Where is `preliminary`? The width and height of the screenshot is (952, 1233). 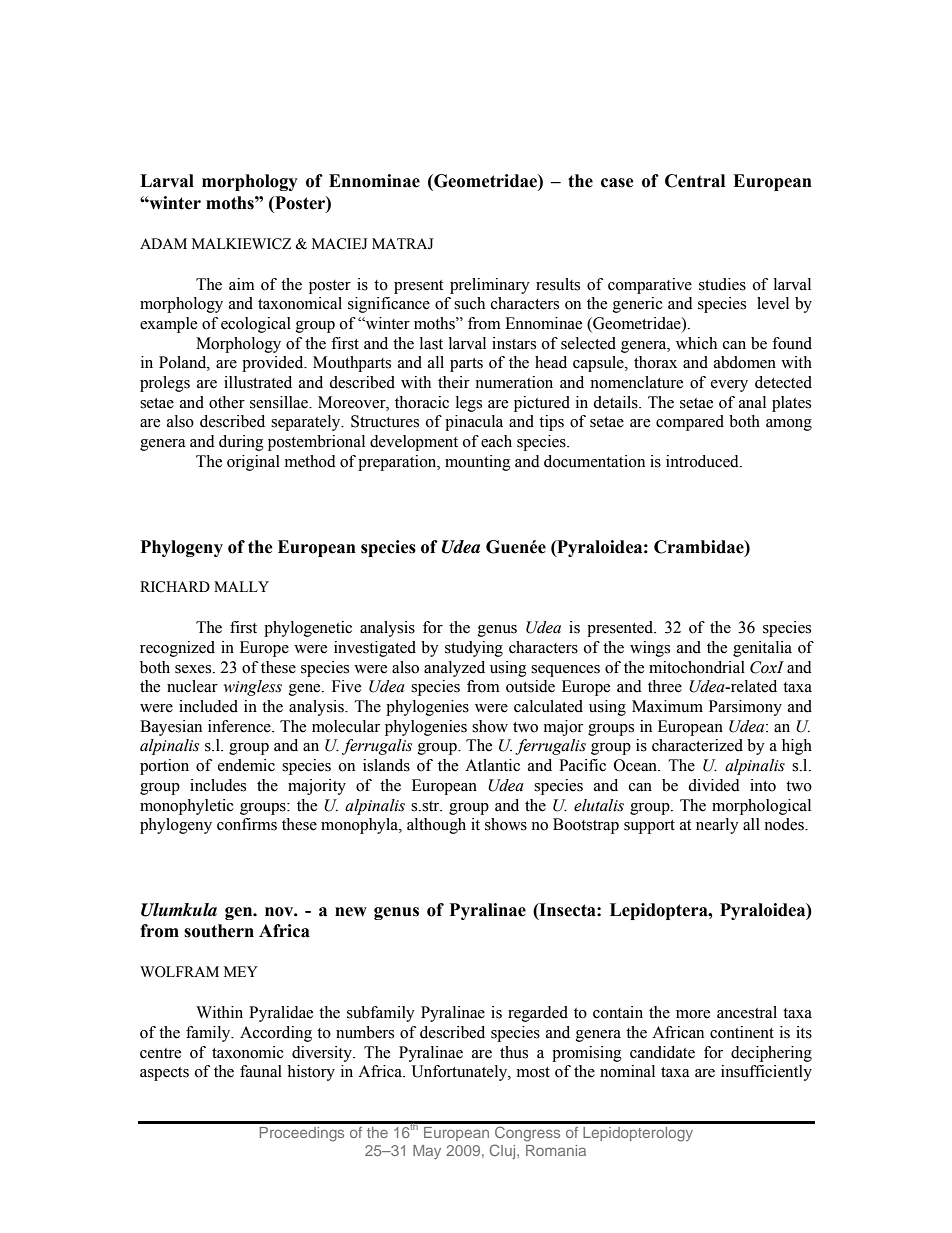 preliminary is located at coordinates (490, 286).
